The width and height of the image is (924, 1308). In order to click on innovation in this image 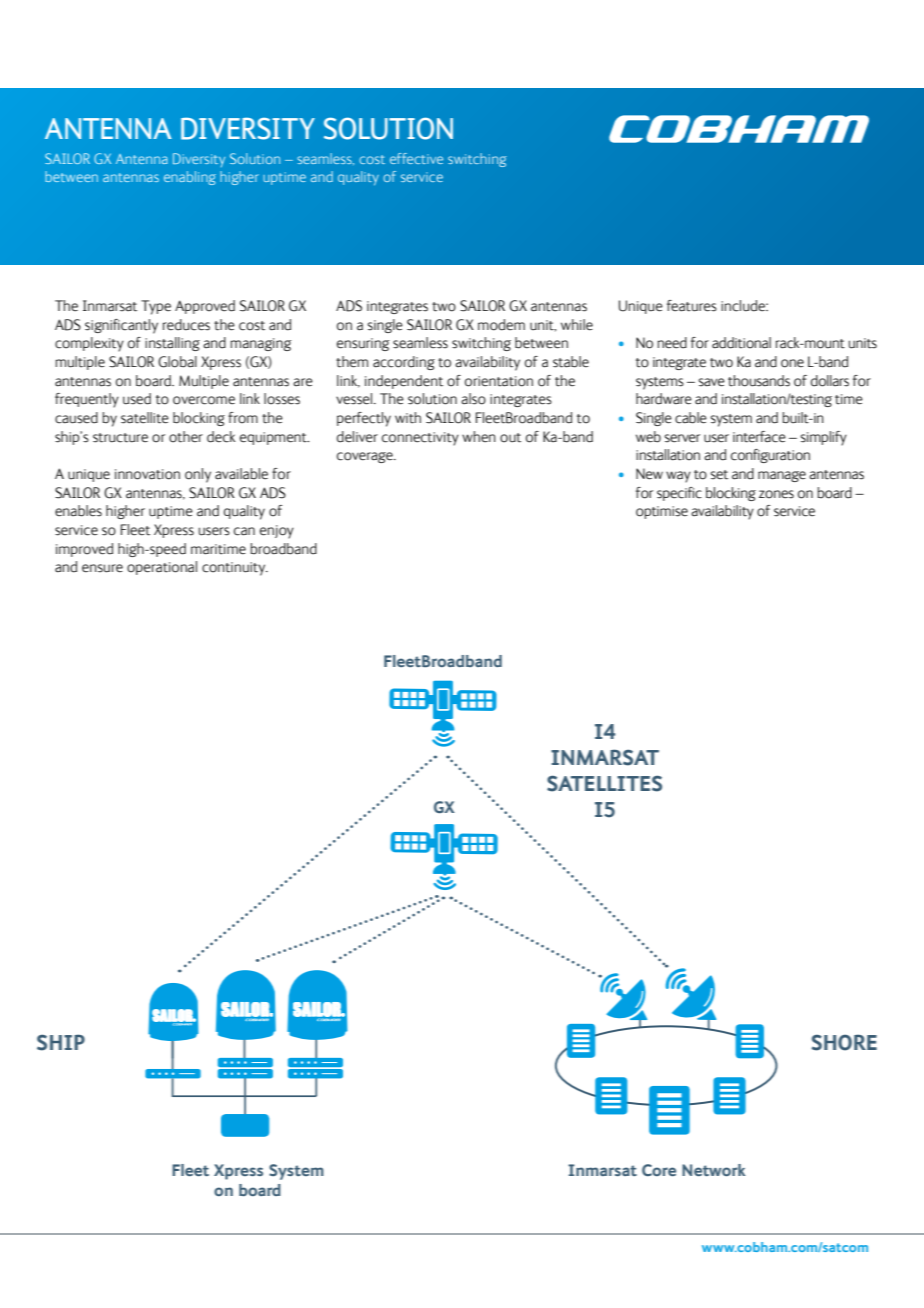, I will do `click(147, 474)`.
